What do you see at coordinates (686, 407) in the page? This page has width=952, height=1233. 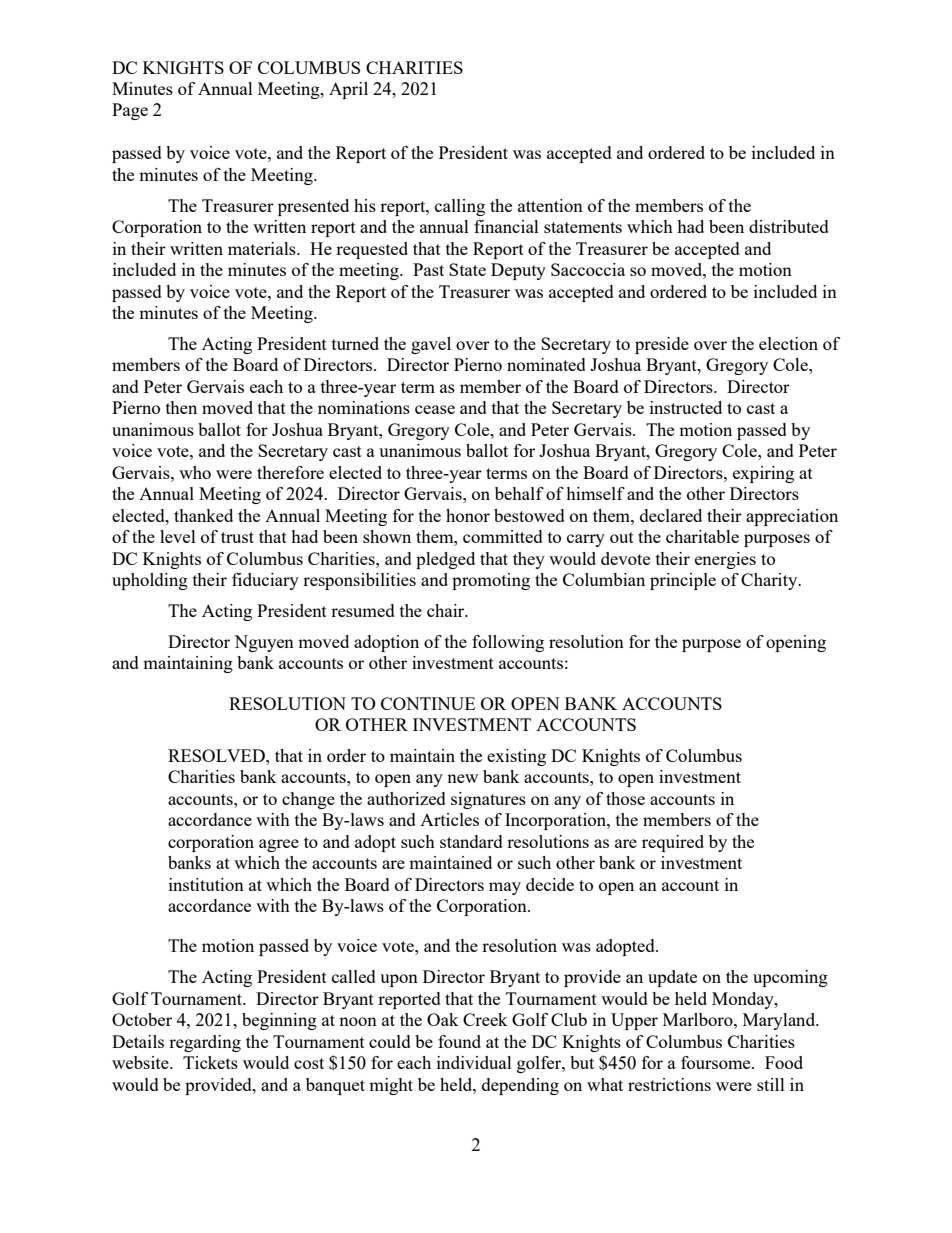 I see `instructed` at bounding box center [686, 407].
